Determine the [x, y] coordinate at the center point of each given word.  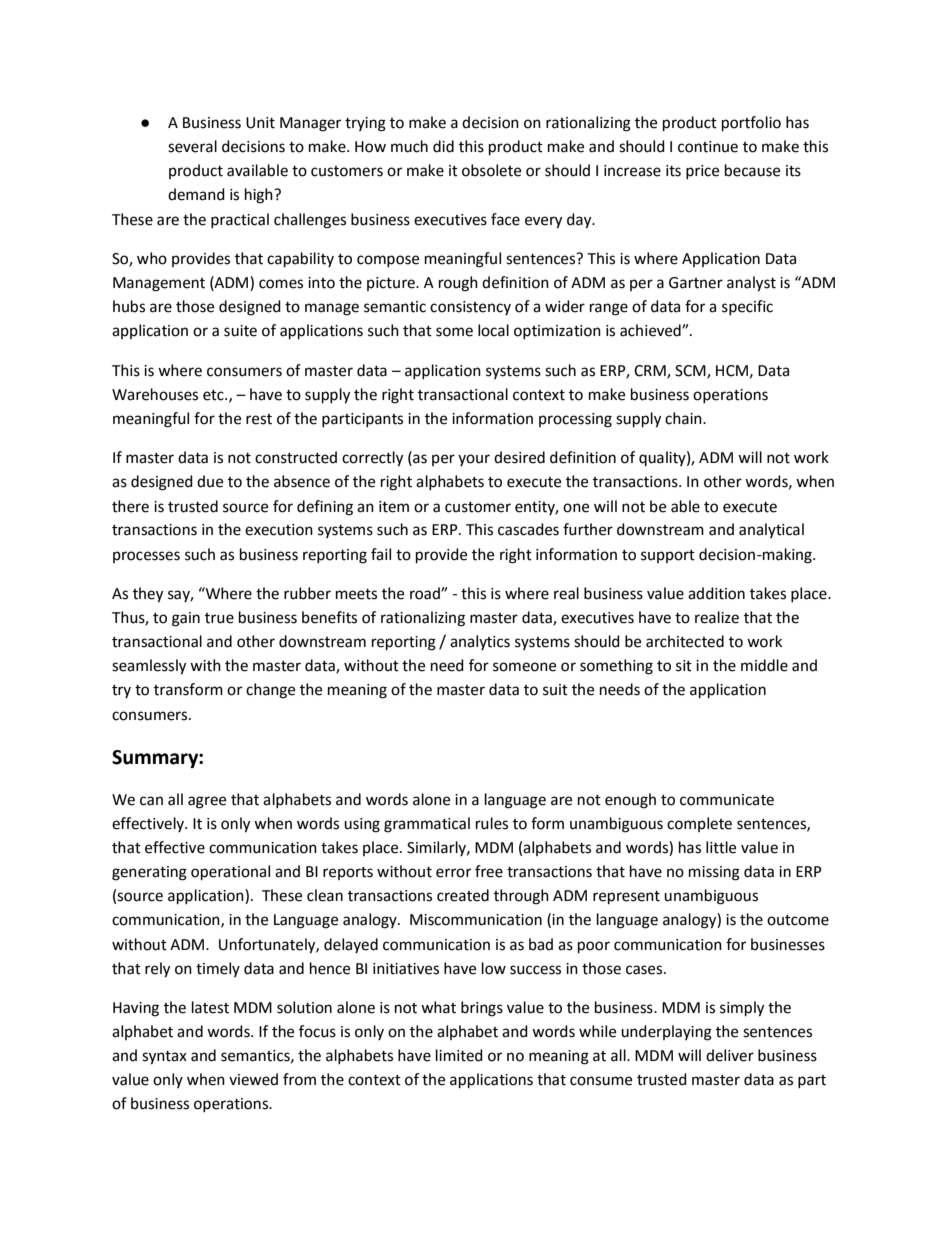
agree [207, 802]
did [443, 146]
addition [716, 593]
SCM [691, 371]
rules [492, 823]
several [192, 146]
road [426, 593]
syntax [164, 1058]
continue [708, 147]
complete [699, 824]
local [493, 330]
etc [214, 395]
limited [459, 1055]
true [219, 618]
